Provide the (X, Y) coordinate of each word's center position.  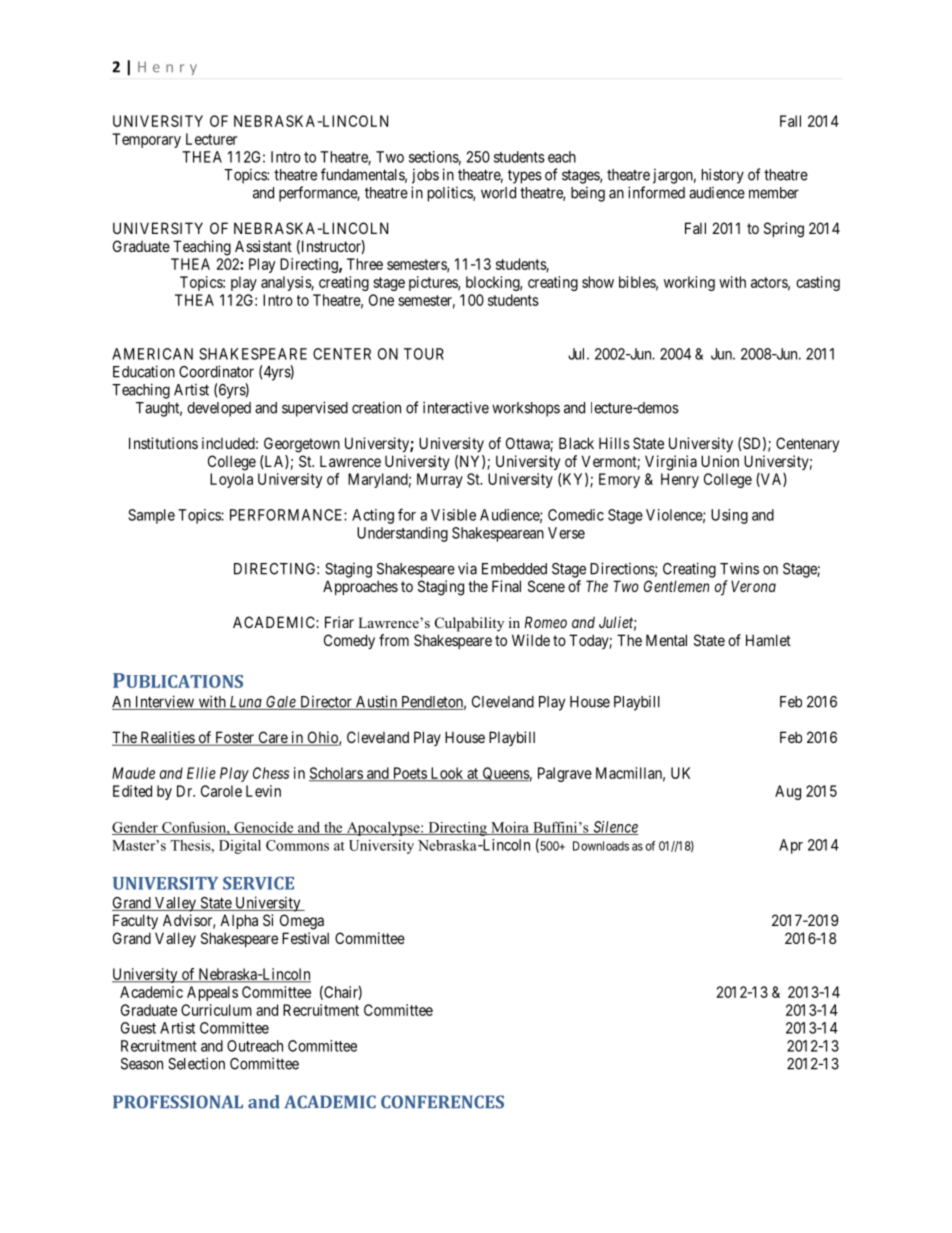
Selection (196, 1063)
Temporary (146, 140)
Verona (753, 586)
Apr (791, 846)
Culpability (469, 624)
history (723, 176)
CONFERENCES (442, 1102)
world (498, 193)
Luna (245, 703)
